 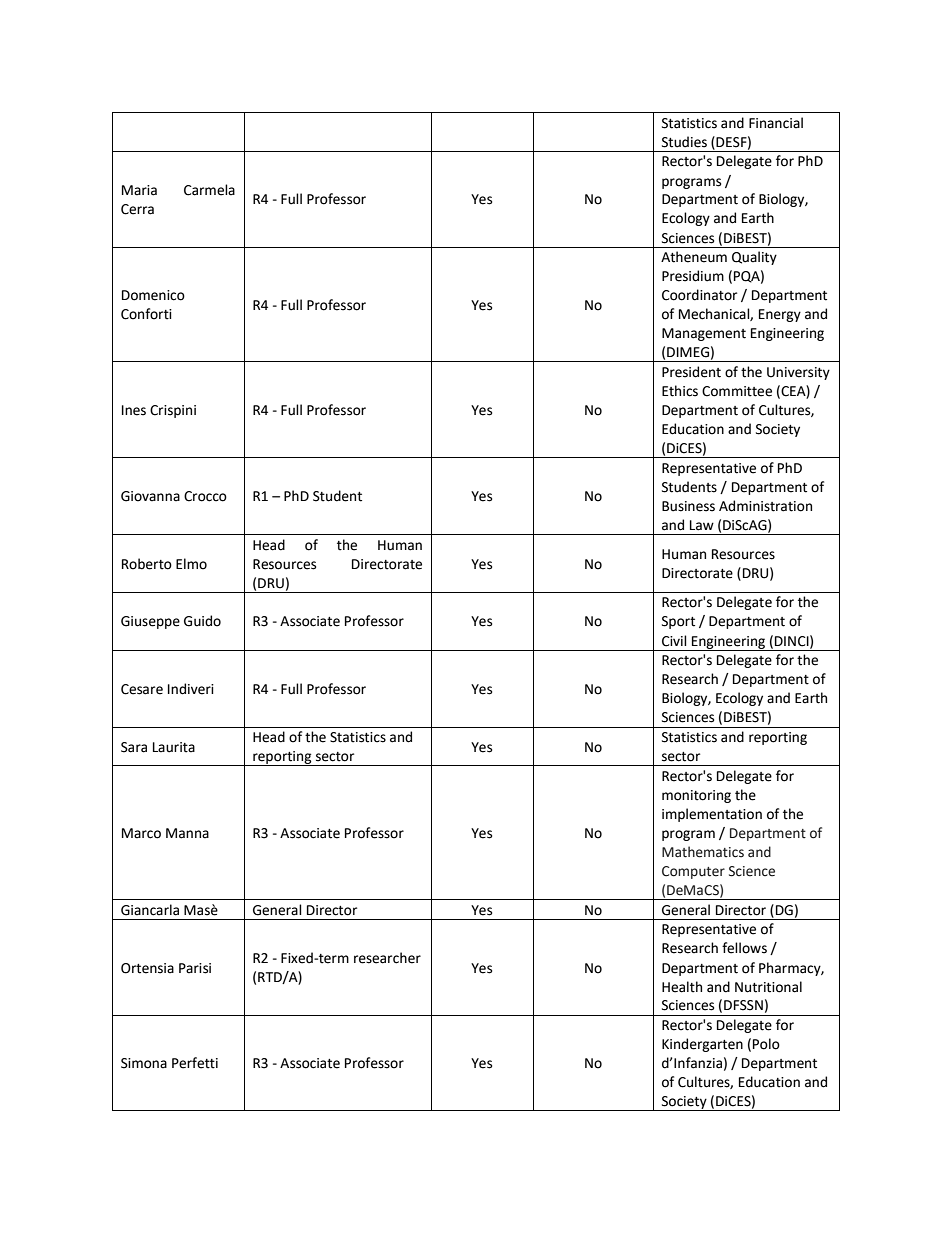 What do you see at coordinates (696, 796) in the screenshot?
I see `monitoring` at bounding box center [696, 796].
